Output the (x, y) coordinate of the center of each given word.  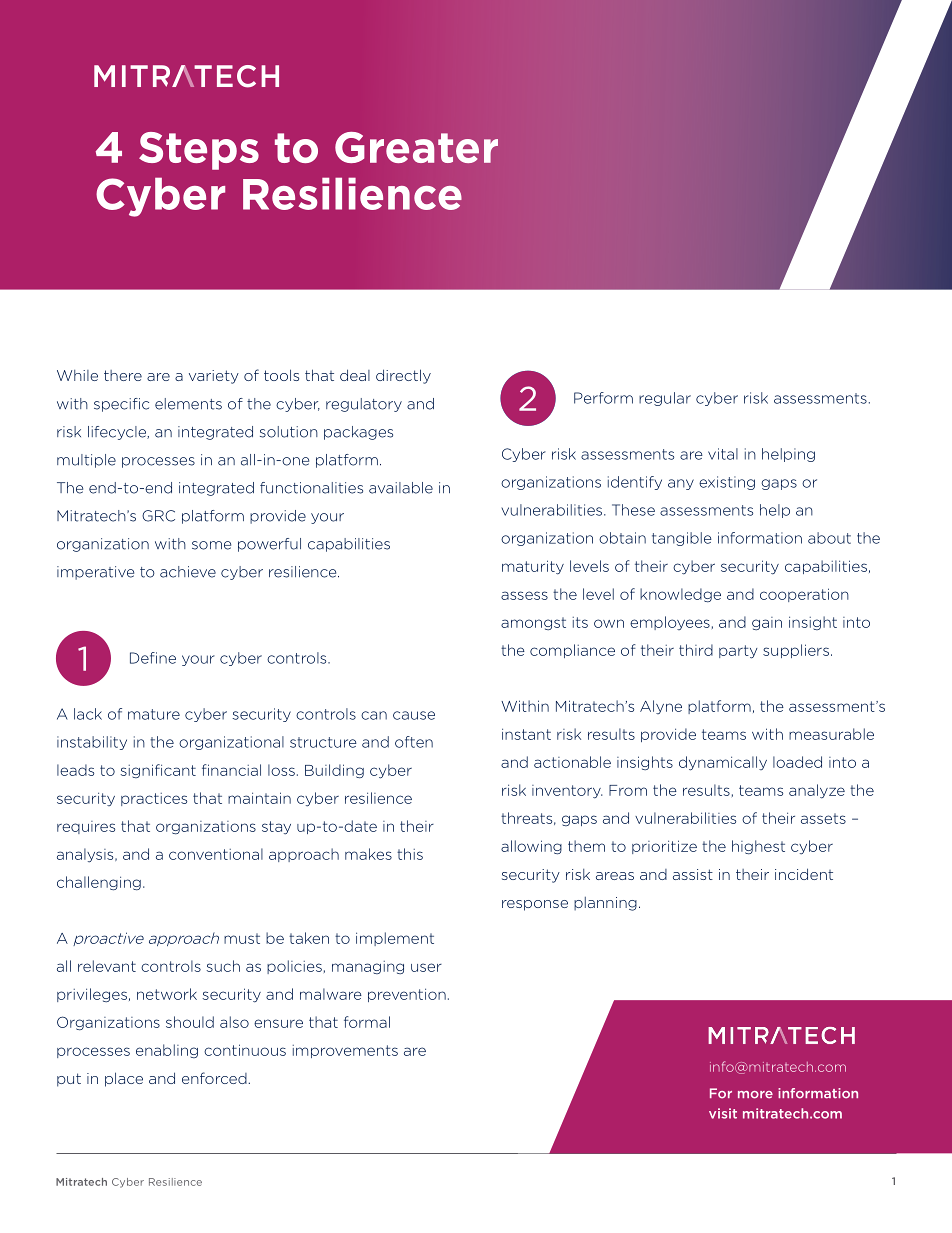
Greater (416, 147)
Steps (199, 151)
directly (403, 376)
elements (188, 404)
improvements (345, 1051)
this (410, 854)
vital (723, 454)
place (124, 1079)
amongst (533, 623)
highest (758, 847)
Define (153, 658)
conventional (216, 854)
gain (767, 623)
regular (665, 399)
